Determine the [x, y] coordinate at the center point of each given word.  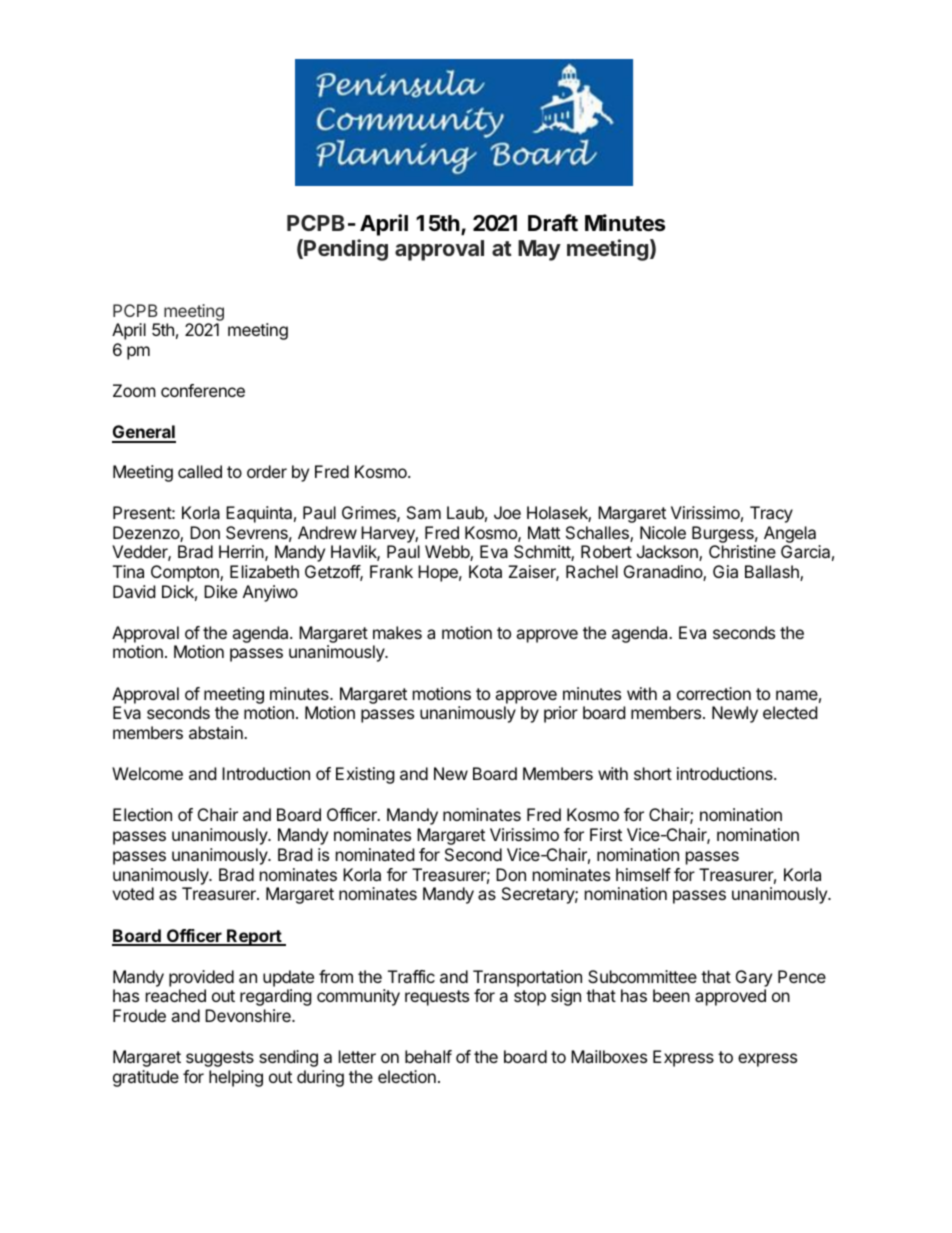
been [671, 995]
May [539, 250]
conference [203, 390]
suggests [220, 1059]
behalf [428, 1056]
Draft [553, 223]
